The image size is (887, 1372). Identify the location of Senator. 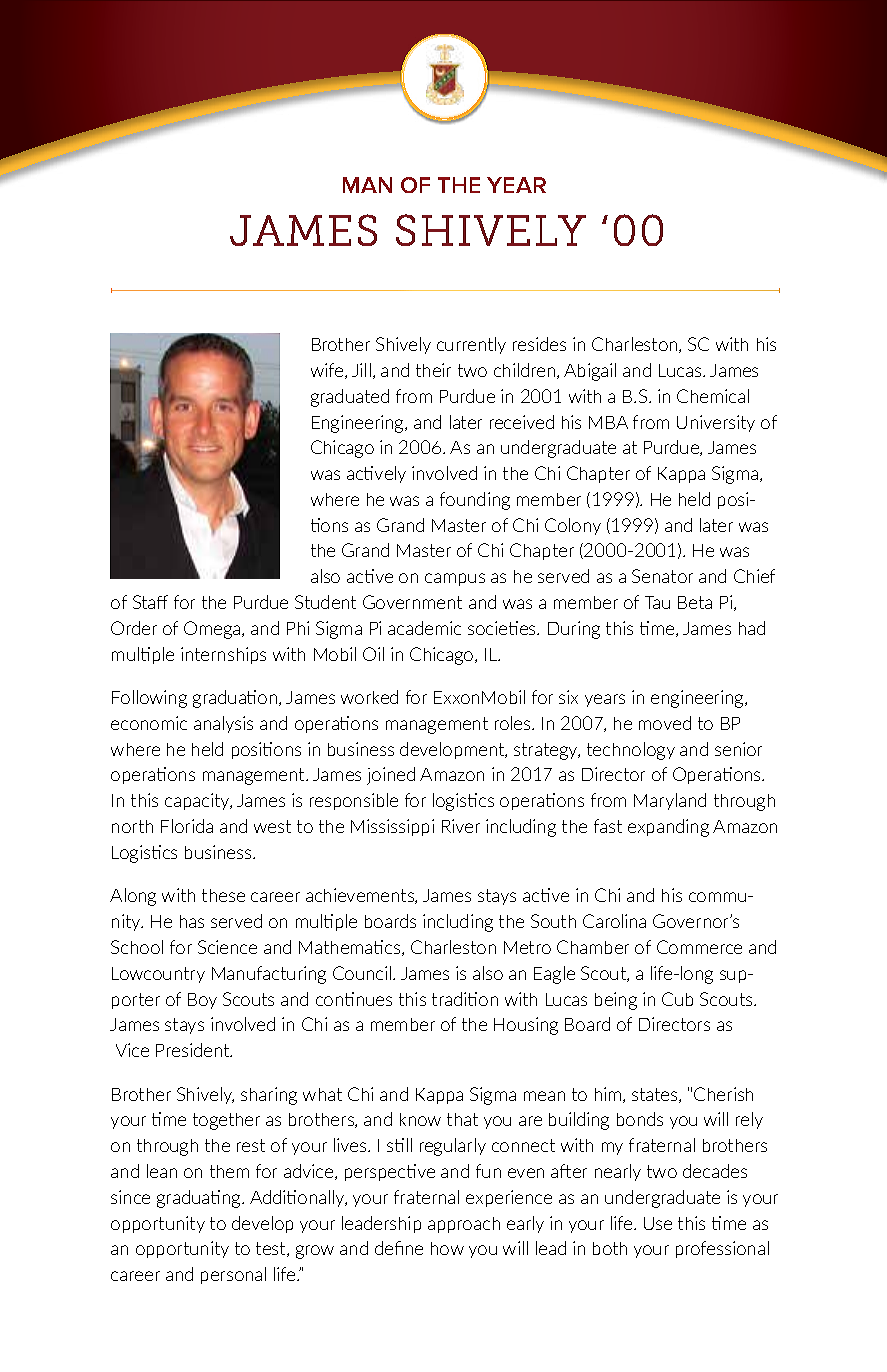
(662, 576).
